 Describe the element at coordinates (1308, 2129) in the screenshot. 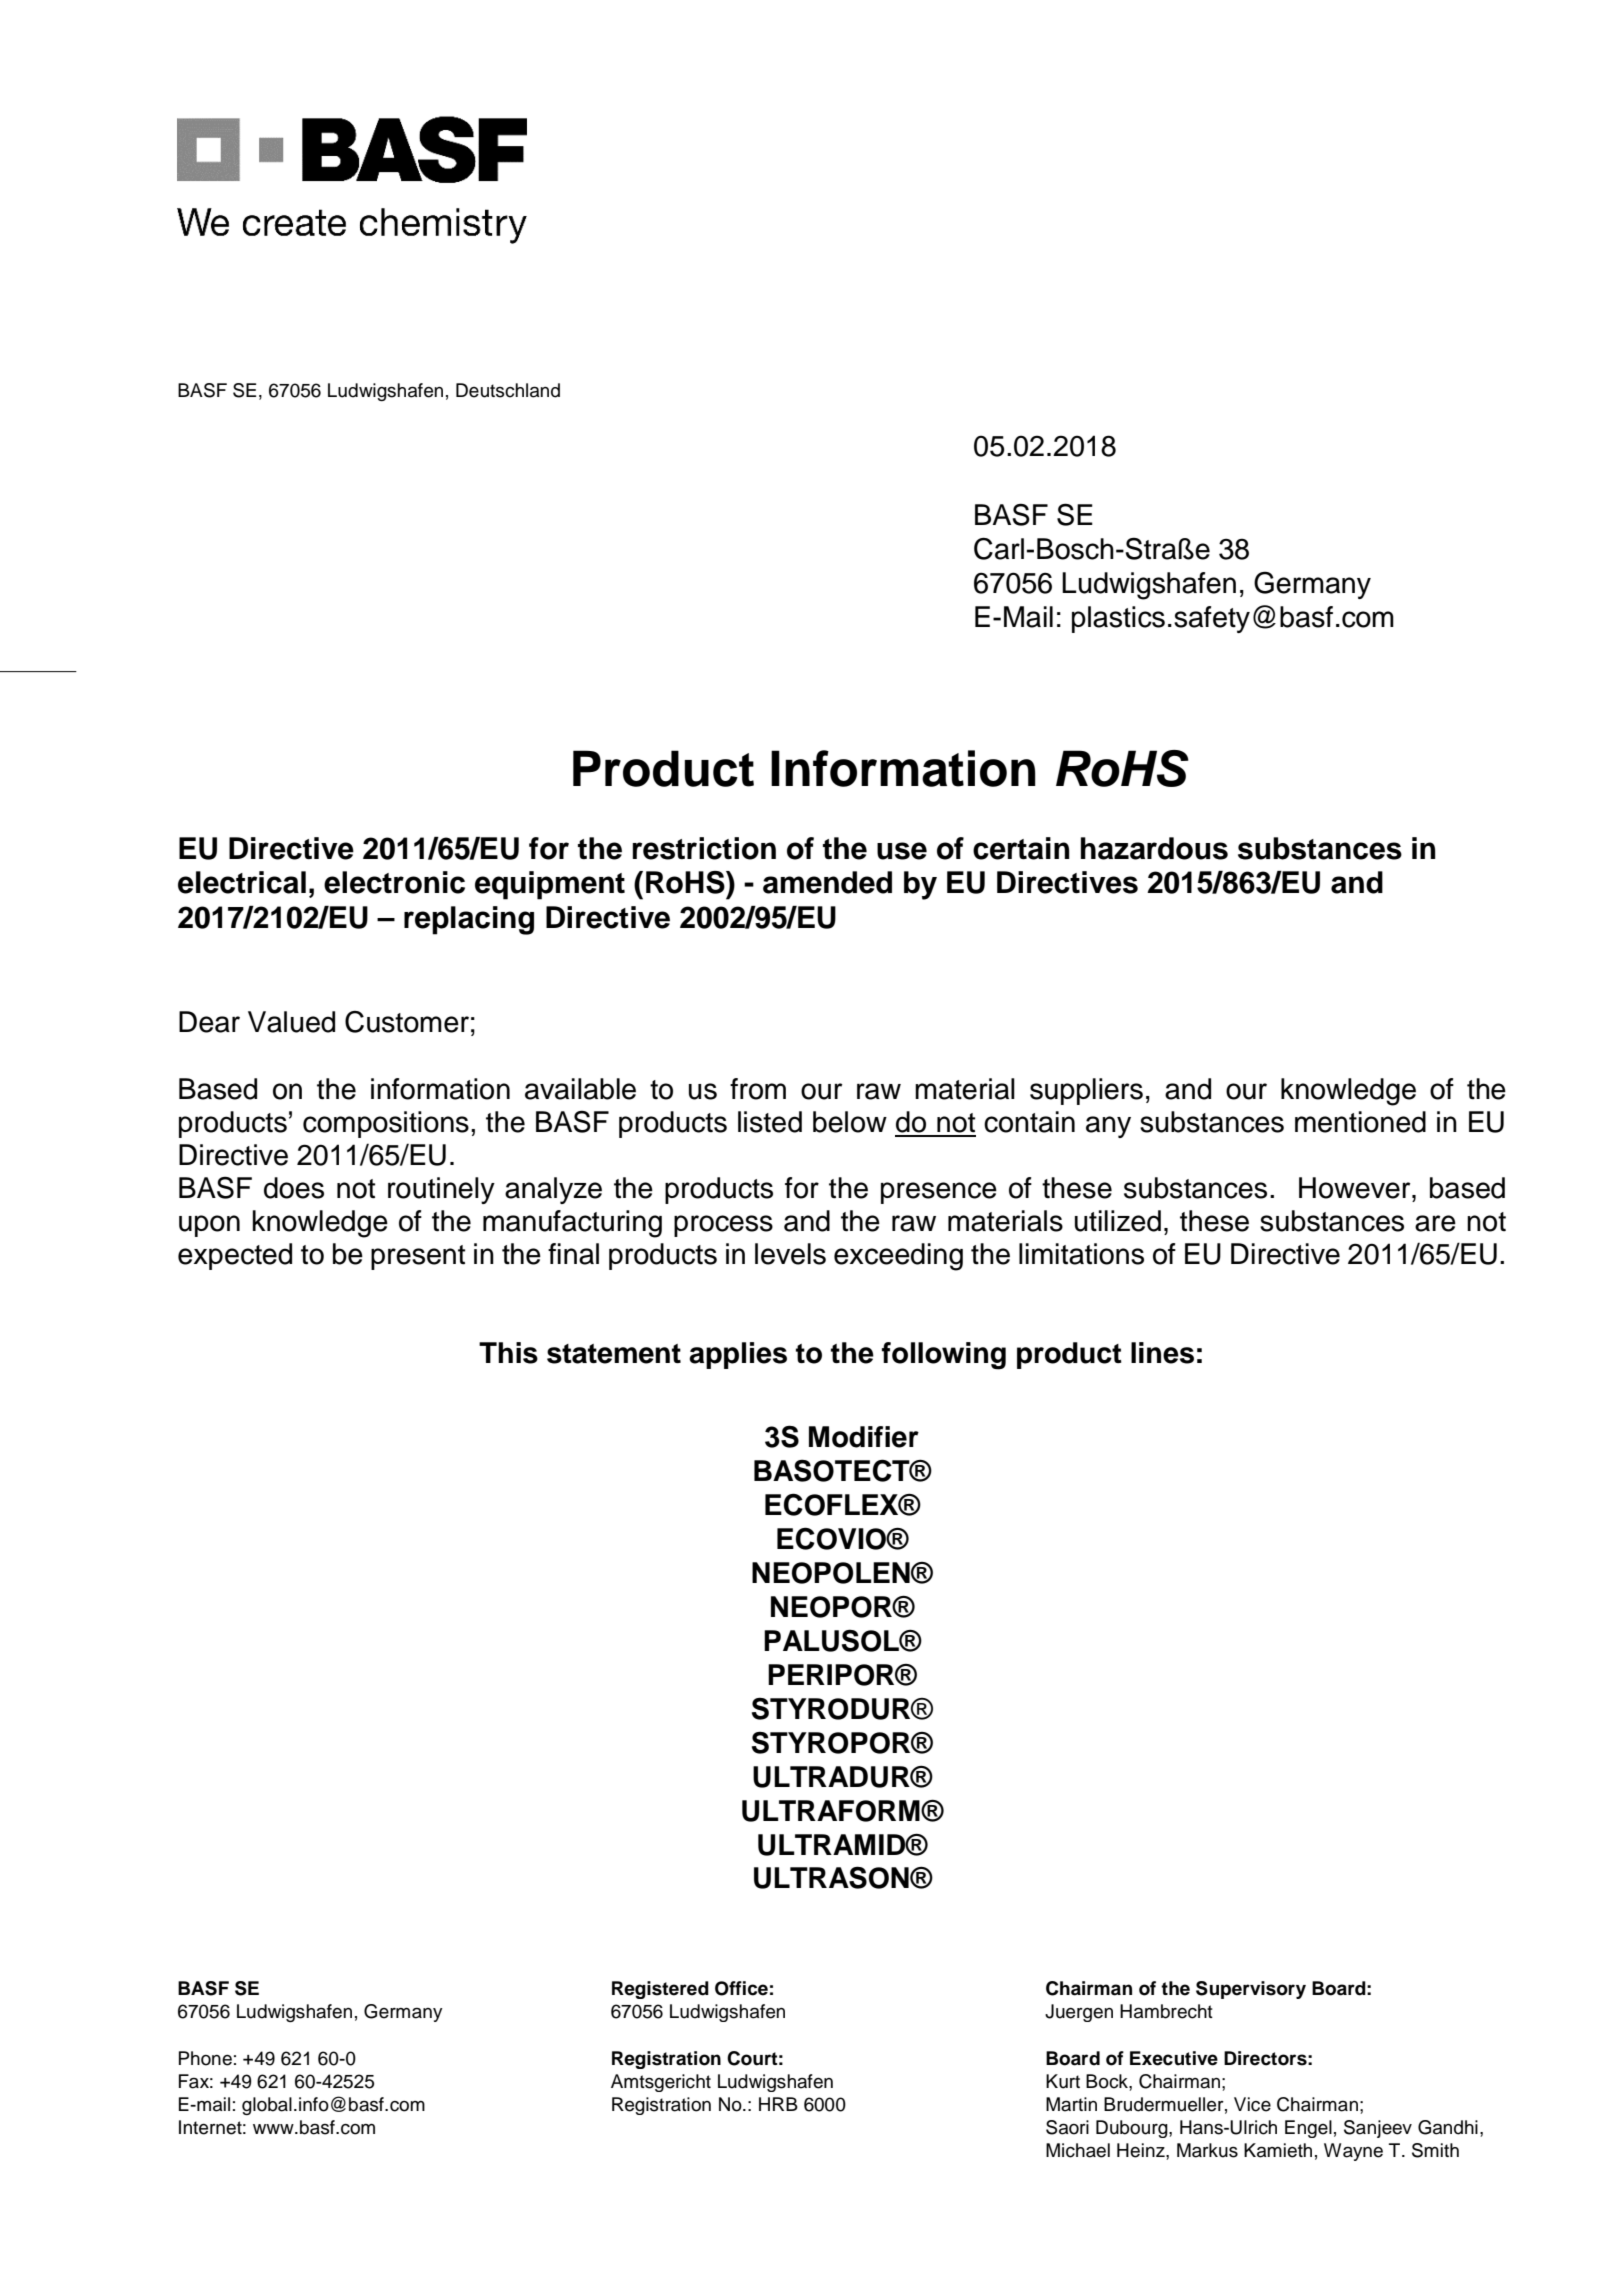

I see `Engel` at that location.
